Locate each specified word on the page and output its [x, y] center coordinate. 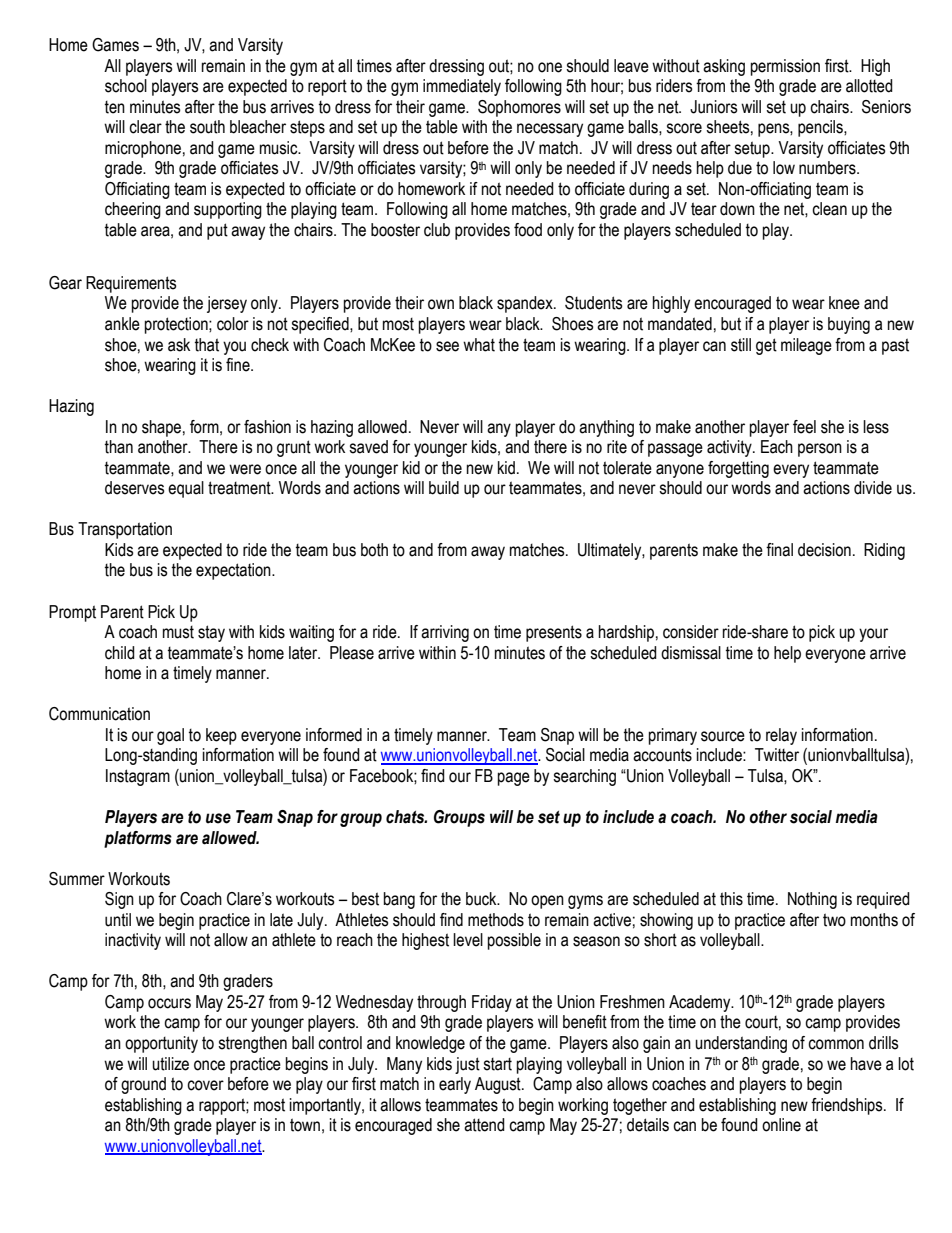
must [178, 632]
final [779, 550]
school [126, 86]
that [207, 345]
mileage [806, 346]
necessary [550, 130]
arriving [445, 633]
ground [143, 1085]
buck [482, 899]
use [218, 818]
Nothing [812, 900]
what [479, 345]
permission [785, 67]
